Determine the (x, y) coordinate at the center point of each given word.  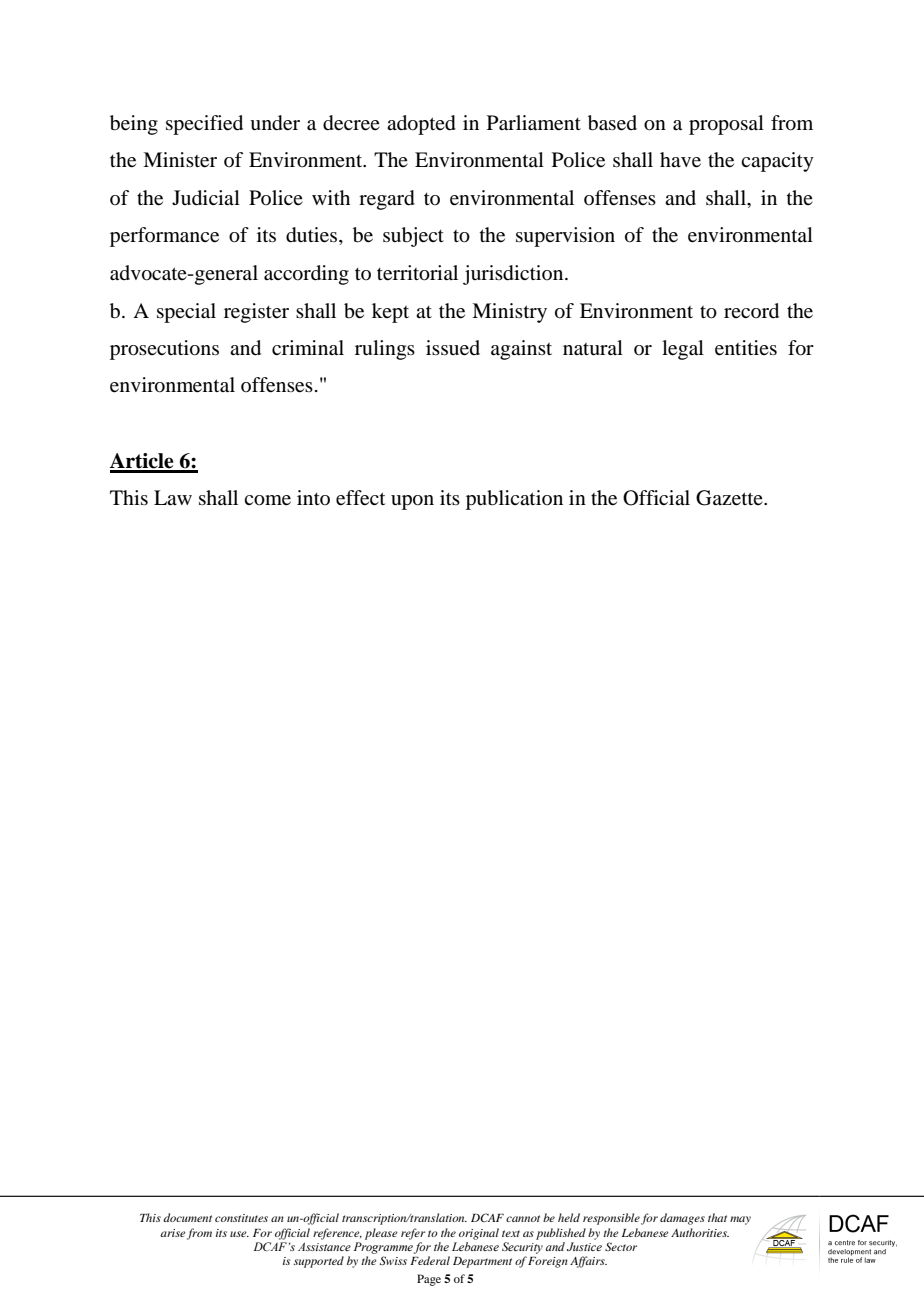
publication (514, 500)
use (239, 1234)
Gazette (730, 498)
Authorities (700, 1232)
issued (453, 348)
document (187, 1217)
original (479, 1234)
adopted (421, 125)
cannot (523, 1218)
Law (173, 497)
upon (412, 502)
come (267, 500)
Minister (180, 160)
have (680, 160)
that (717, 1217)
